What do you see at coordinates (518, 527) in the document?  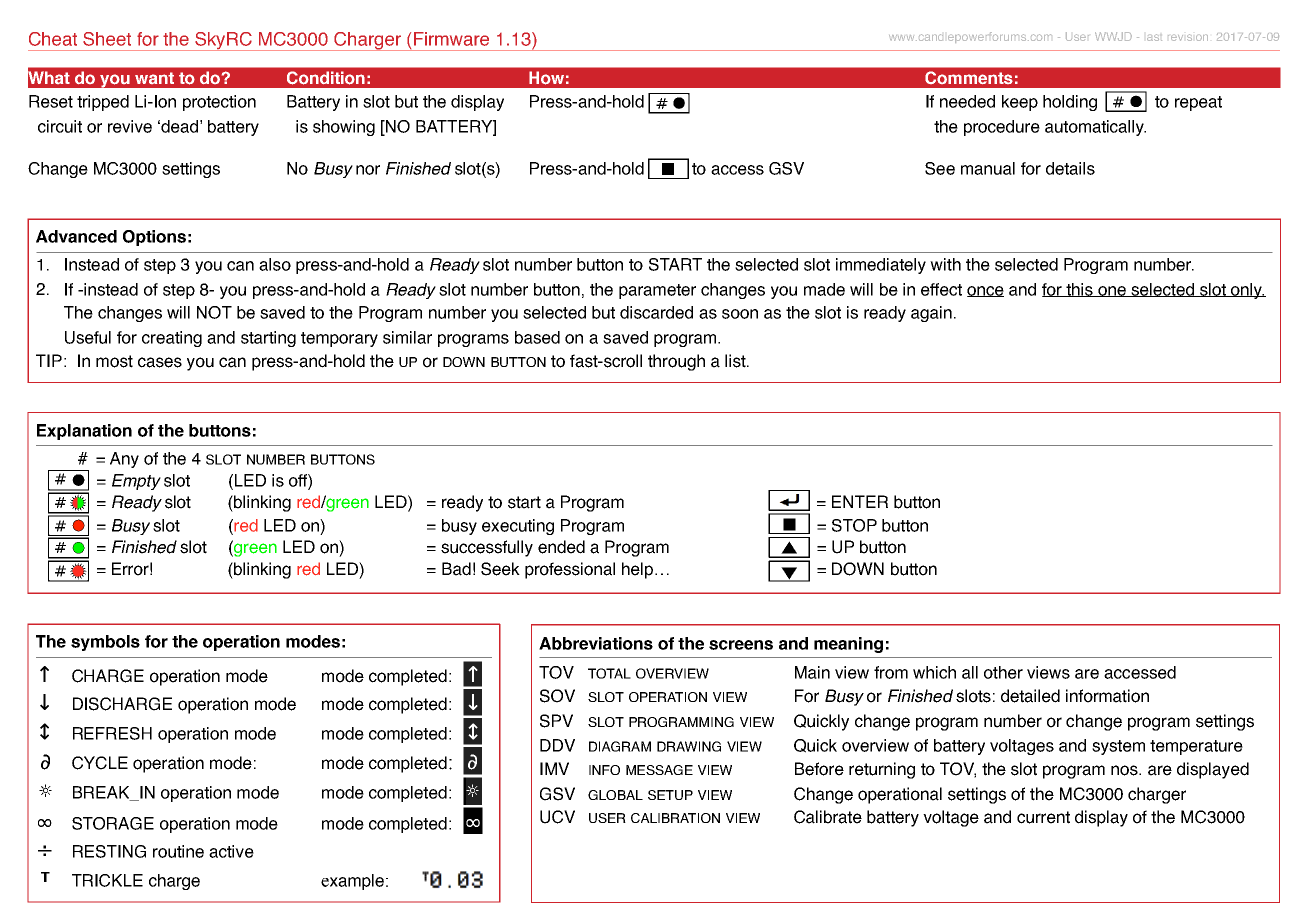 I see `executing` at bounding box center [518, 527].
